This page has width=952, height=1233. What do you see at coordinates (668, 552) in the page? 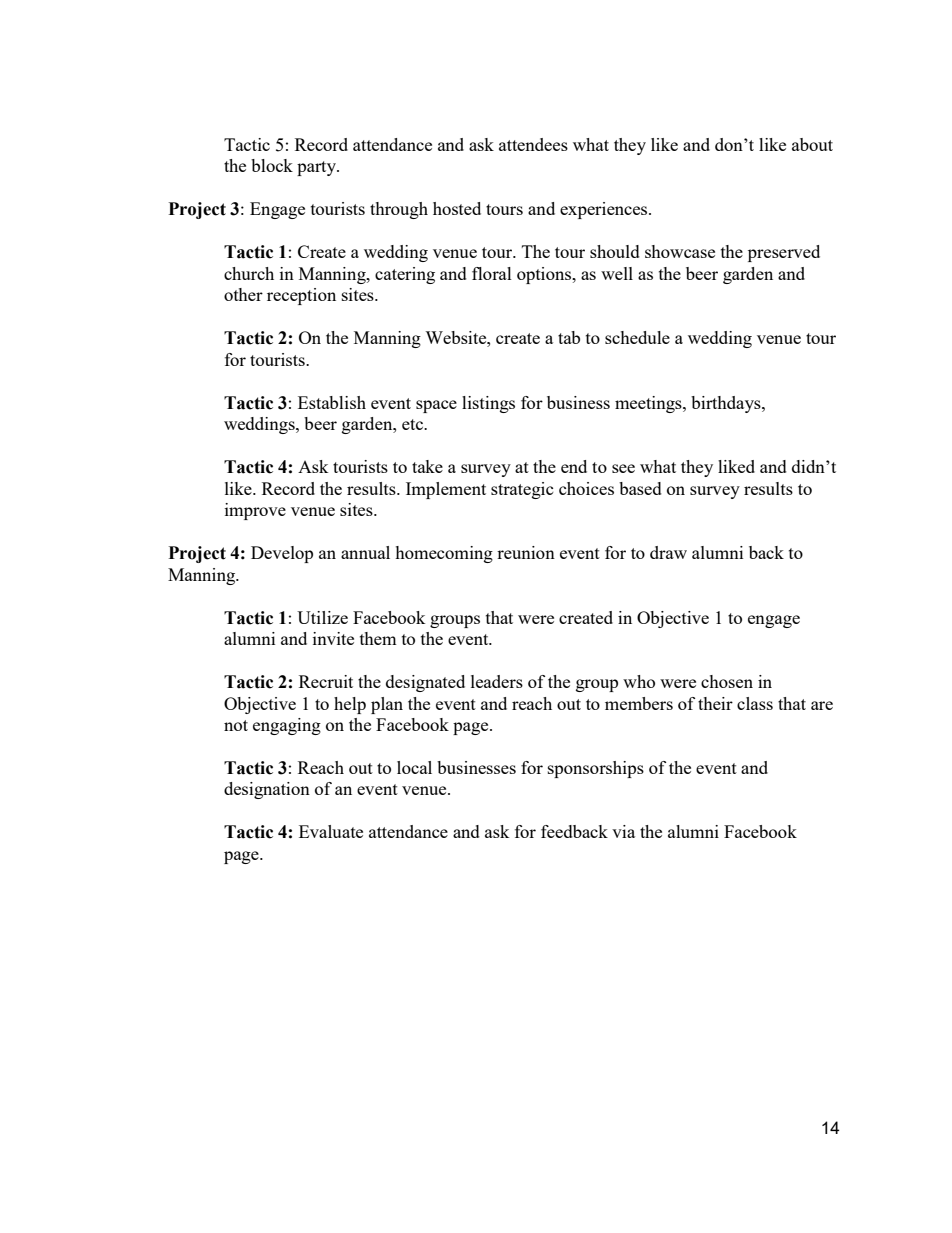
I see `draw` at bounding box center [668, 552].
